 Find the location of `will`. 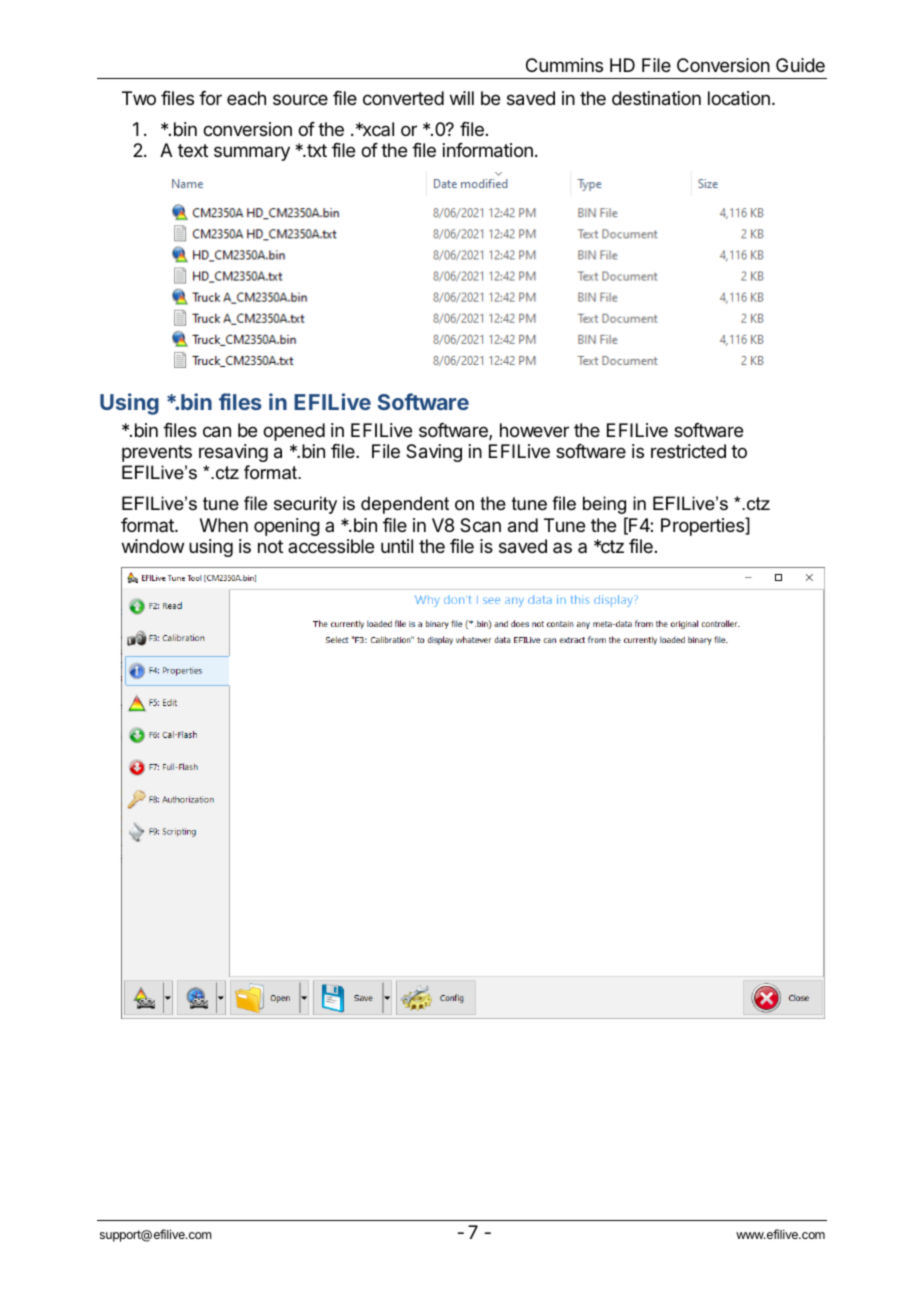

will is located at coordinates (462, 98).
